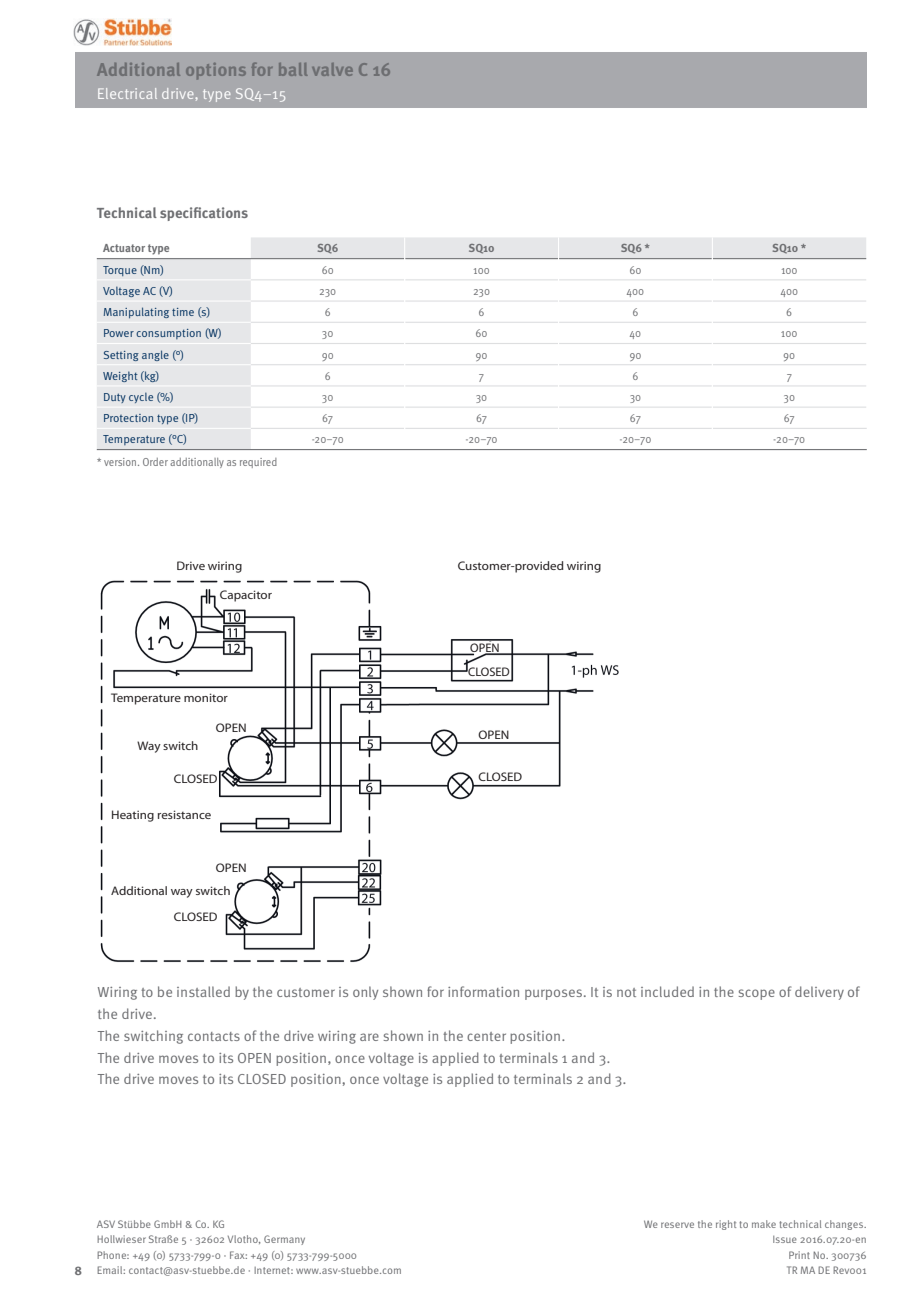 The image size is (924, 1308). Describe the element at coordinates (757, 994) in the document. I see `scope` at that location.
